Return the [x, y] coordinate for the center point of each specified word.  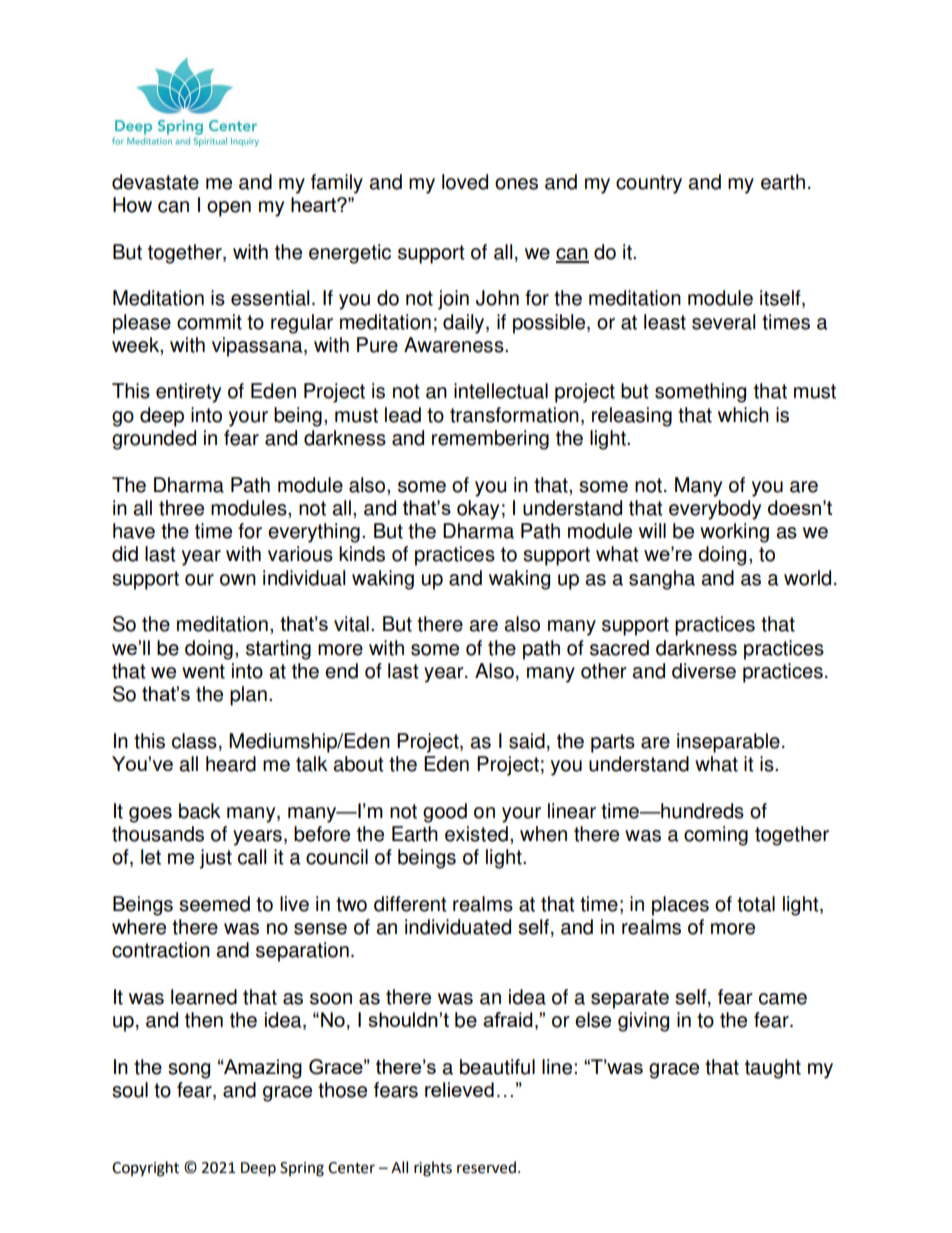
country [649, 184]
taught [773, 1069]
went [203, 671]
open [229, 209]
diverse [704, 671]
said [527, 741]
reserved [486, 1167]
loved [465, 182]
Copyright [145, 1169]
